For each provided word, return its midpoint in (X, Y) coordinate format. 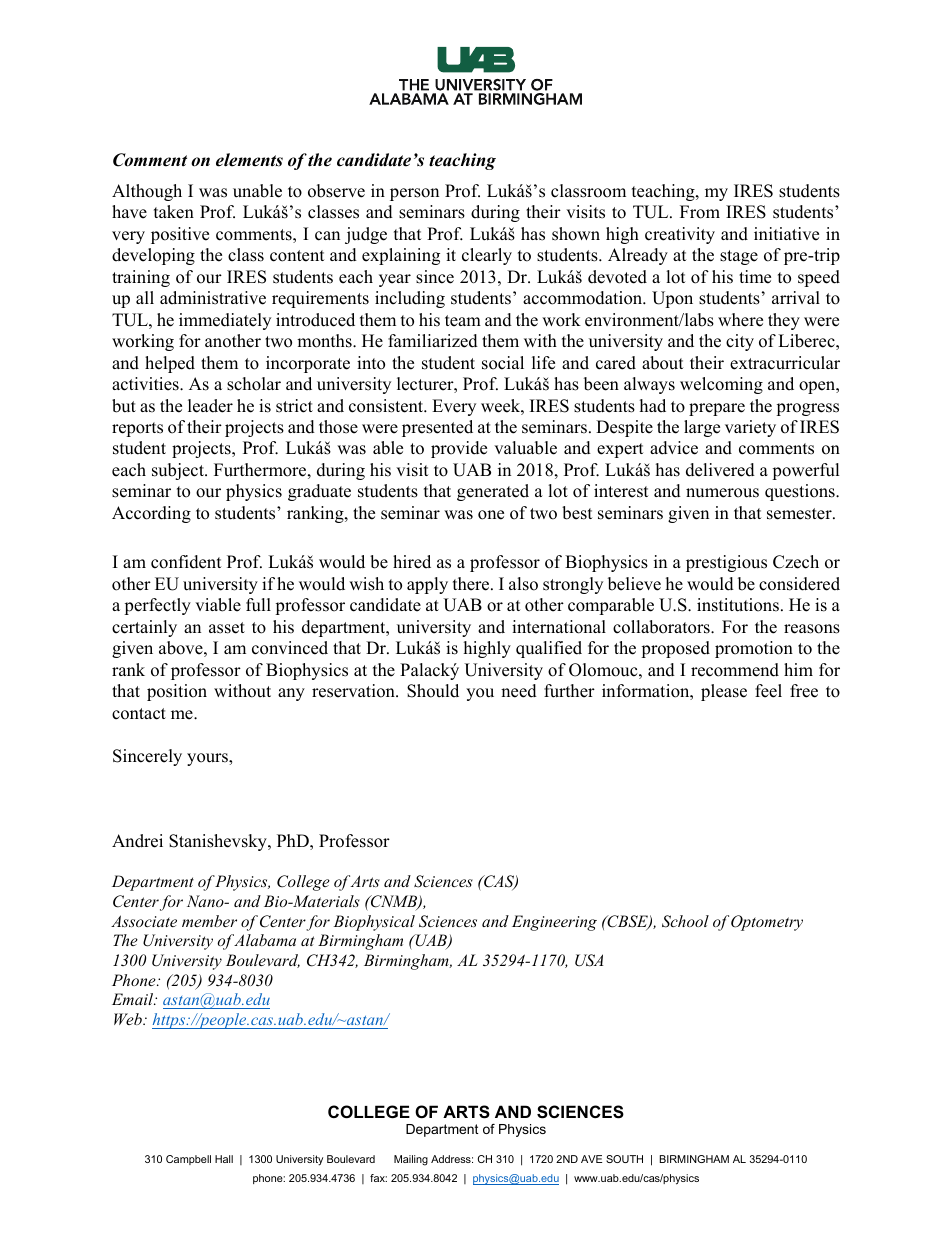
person (414, 194)
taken (174, 212)
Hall (224, 1159)
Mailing (411, 1160)
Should (433, 691)
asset (227, 628)
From (700, 212)
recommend (735, 670)
